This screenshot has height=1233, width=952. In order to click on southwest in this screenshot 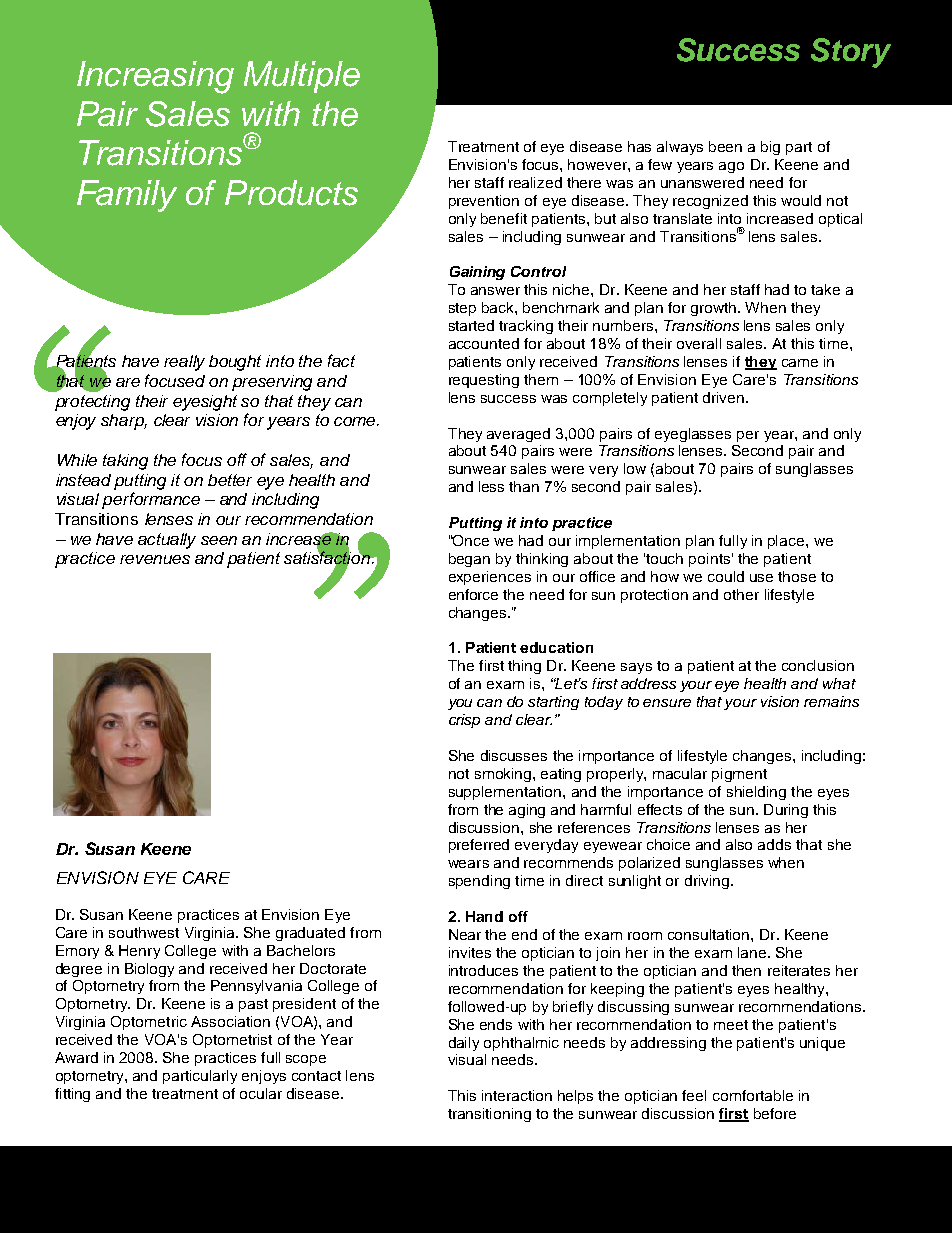, I will do `click(144, 932)`.
